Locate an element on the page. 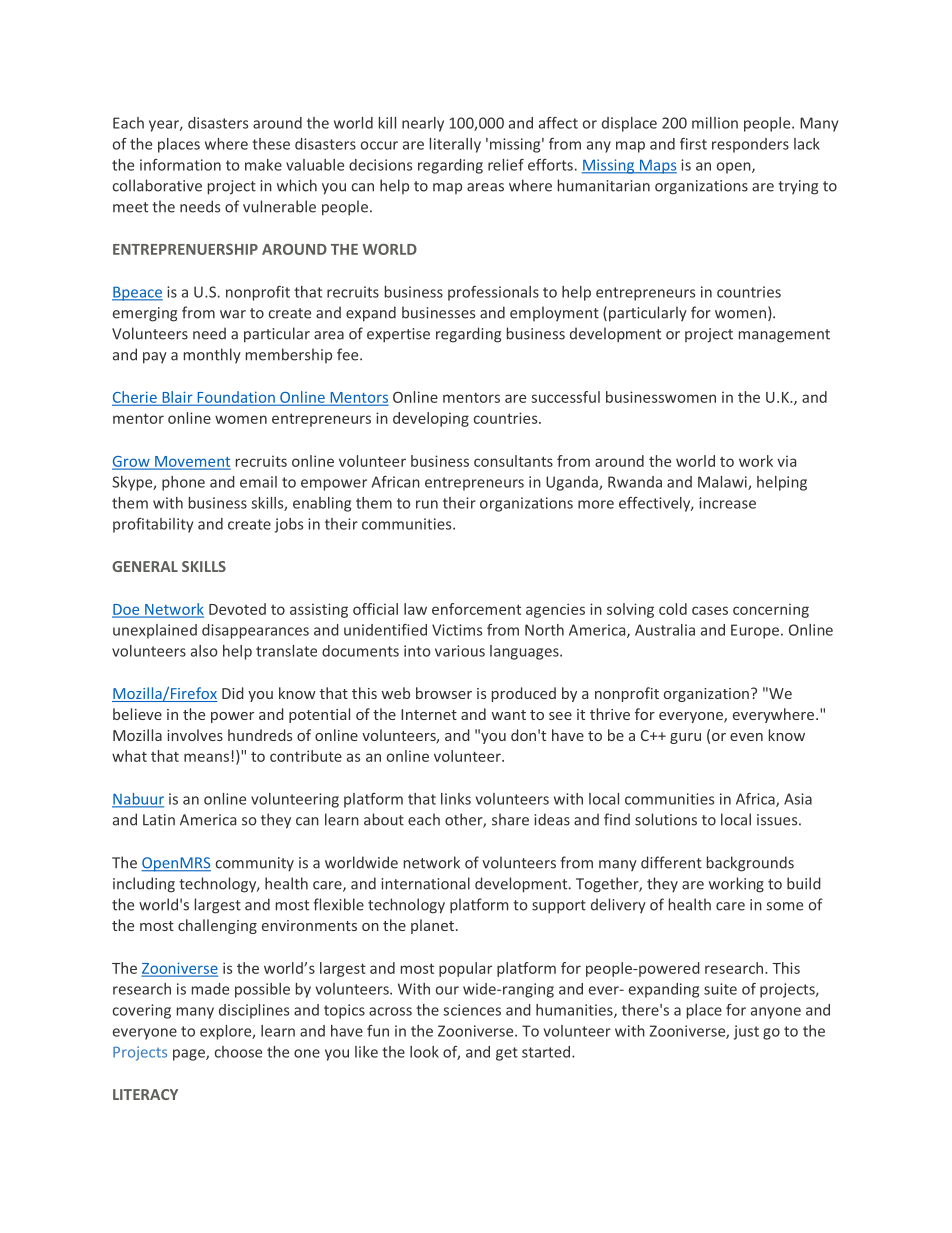 The height and width of the image is (1233, 952). look is located at coordinates (424, 1052).
